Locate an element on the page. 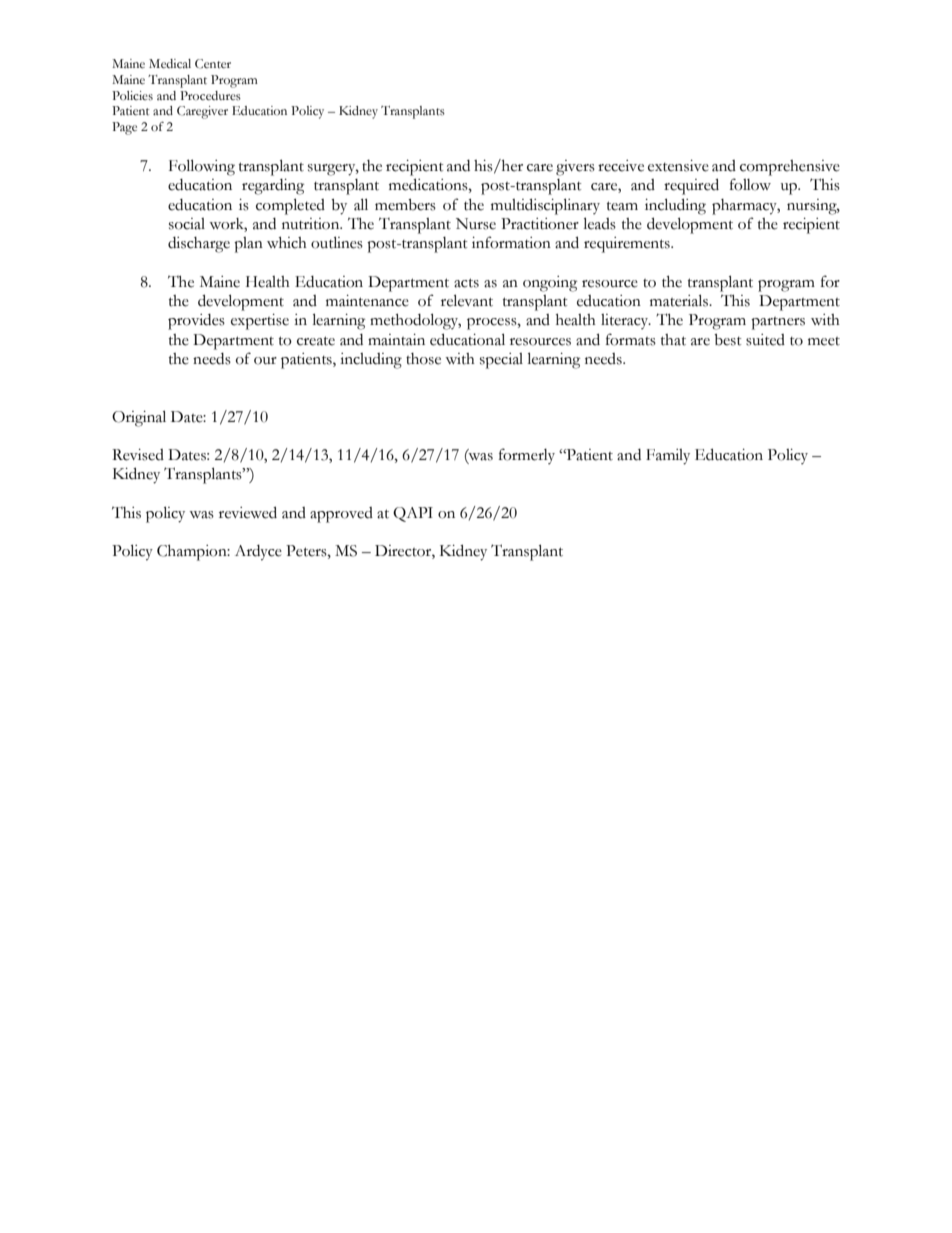 The image size is (952, 1233). Center is located at coordinates (213, 64).
